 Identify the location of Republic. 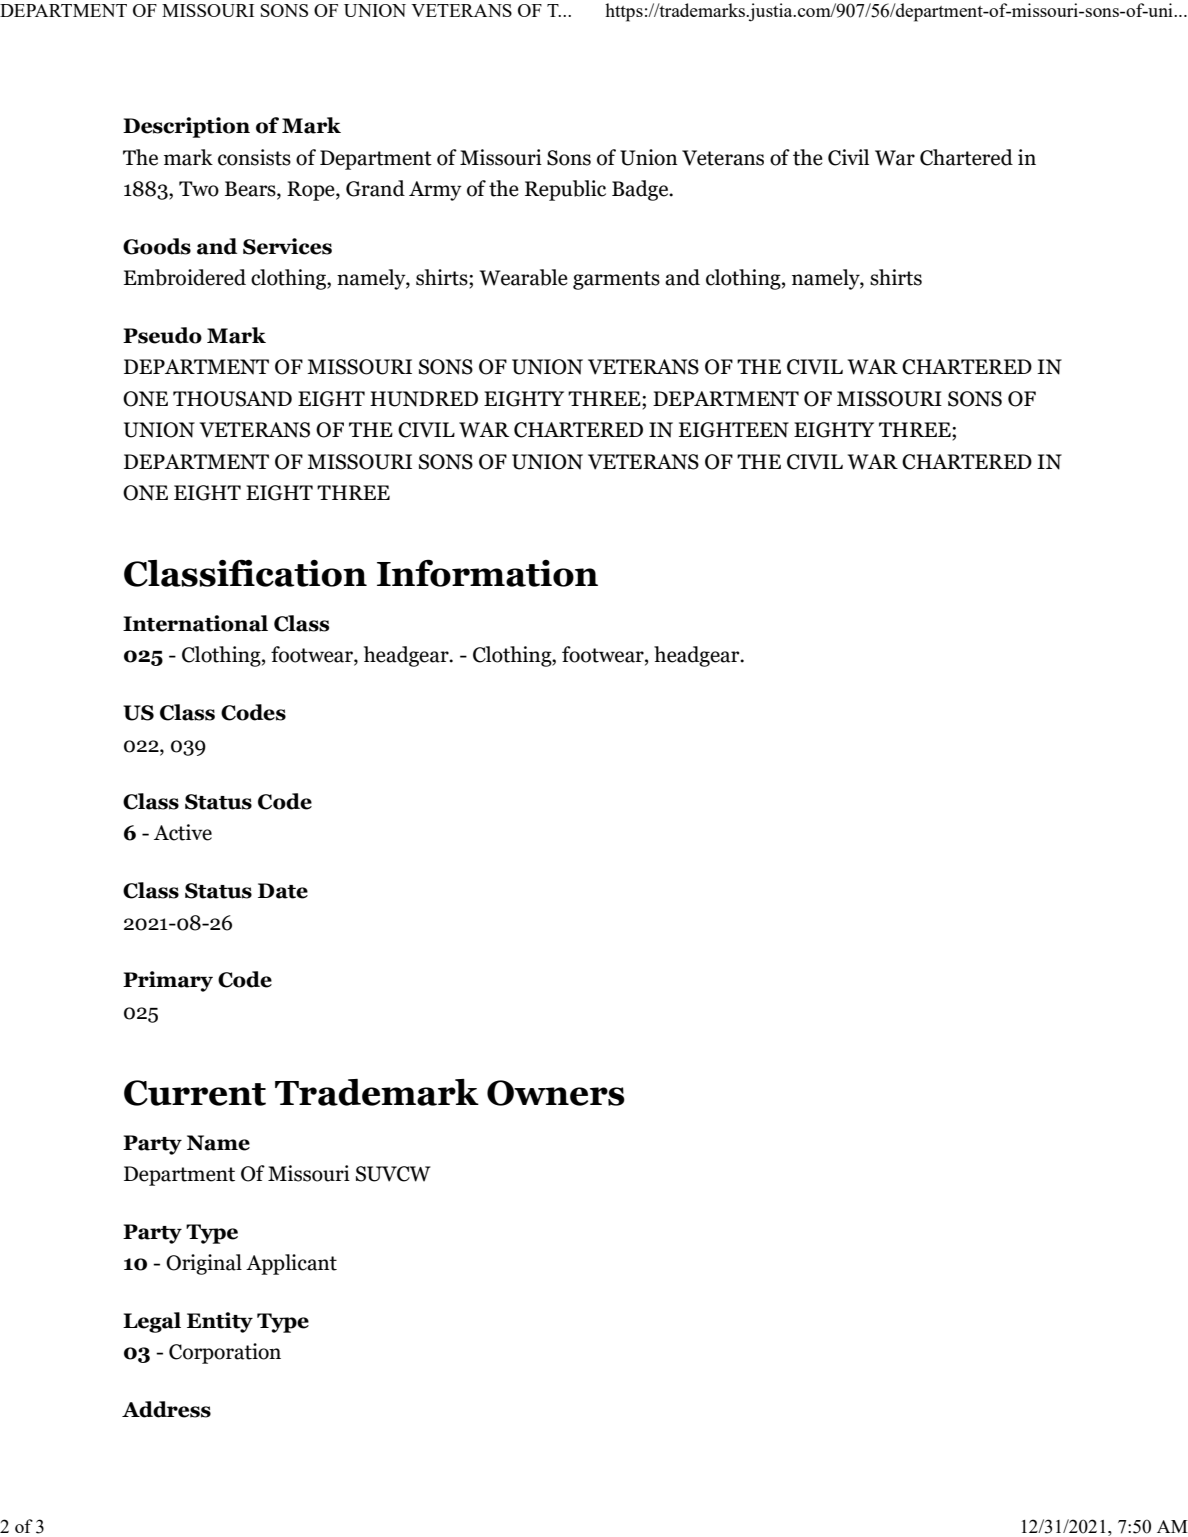
(565, 190).
